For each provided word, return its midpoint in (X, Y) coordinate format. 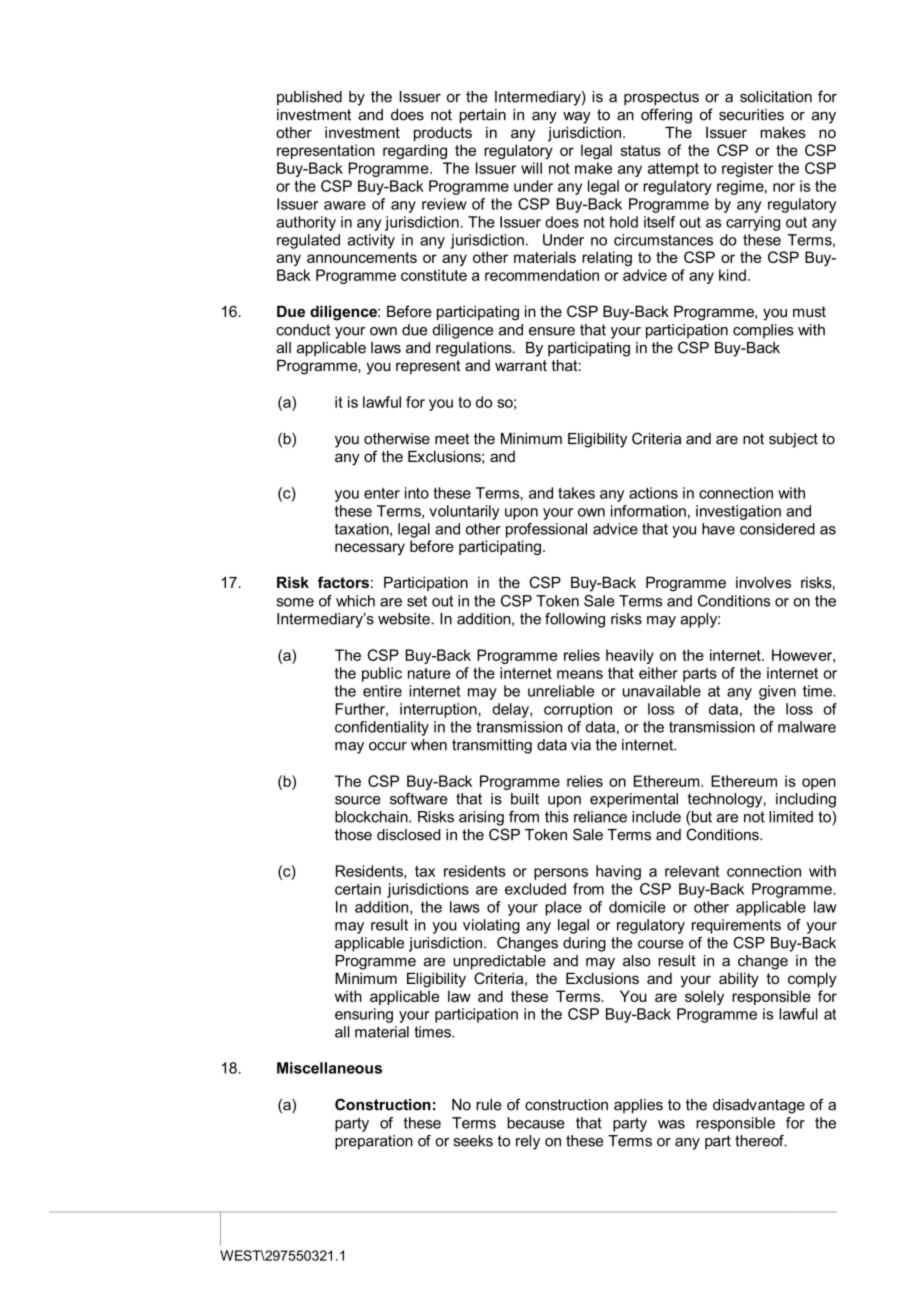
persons (561, 874)
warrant (521, 365)
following (575, 620)
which (355, 601)
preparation (374, 1142)
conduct (303, 330)
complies (763, 331)
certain (358, 889)
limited (791, 817)
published (309, 98)
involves (763, 582)
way (577, 118)
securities (751, 115)
